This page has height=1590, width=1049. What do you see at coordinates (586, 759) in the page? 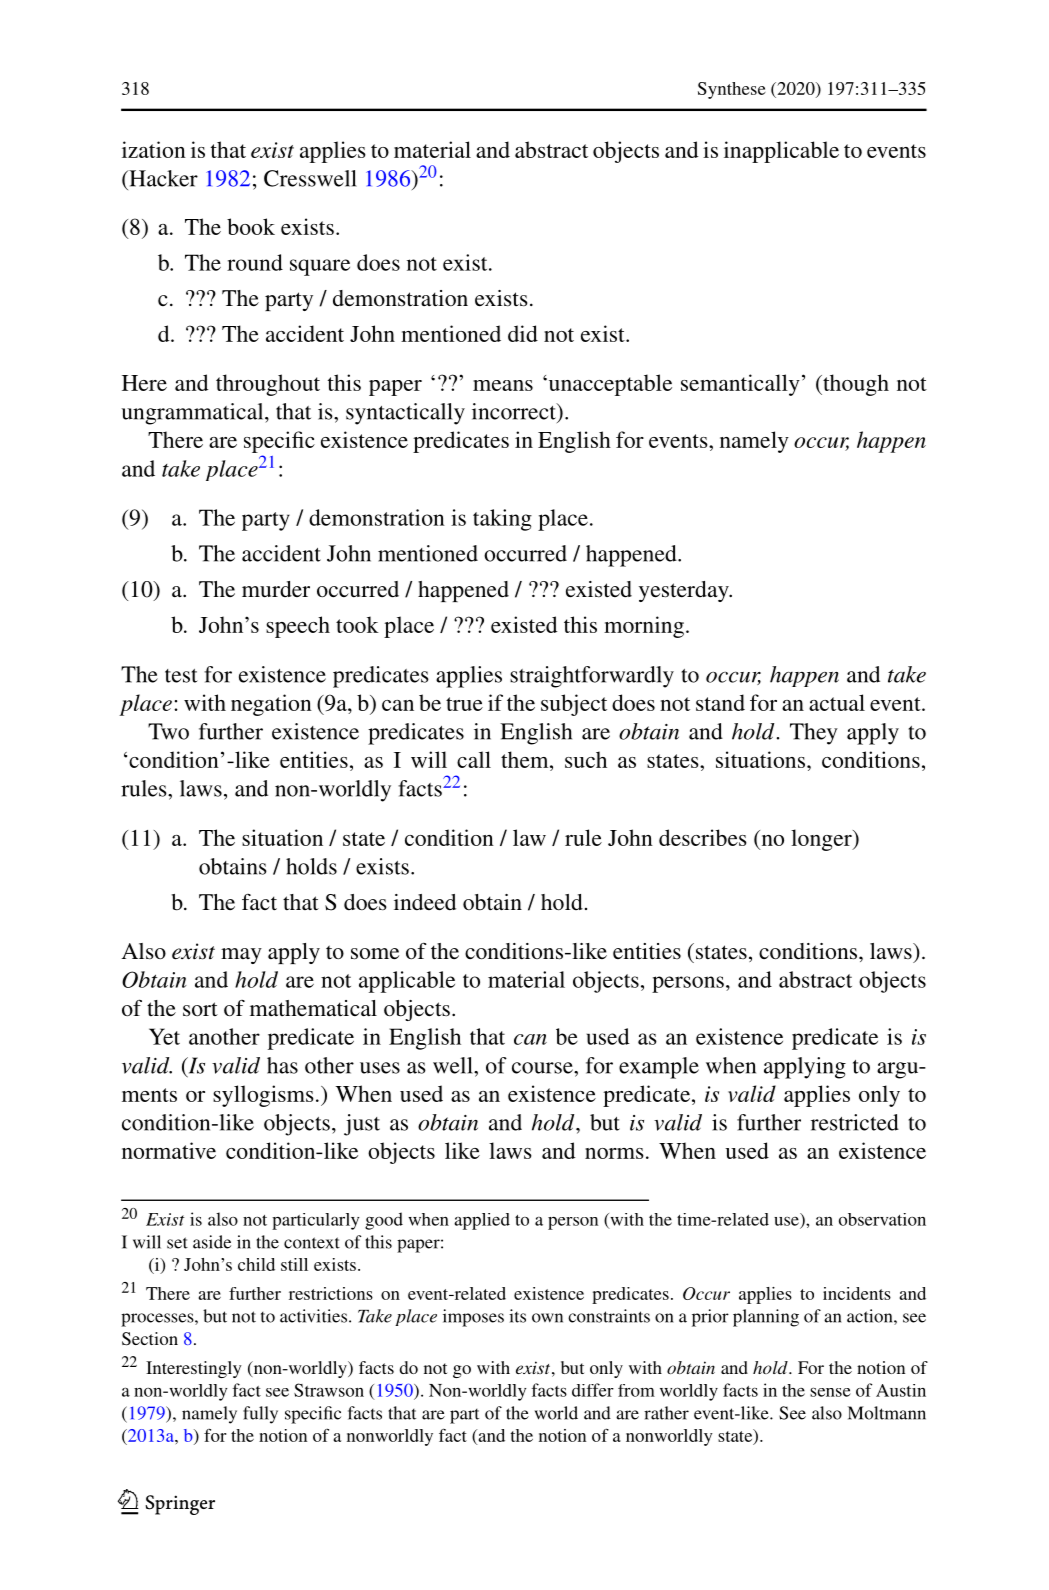
I see `such` at bounding box center [586, 759].
